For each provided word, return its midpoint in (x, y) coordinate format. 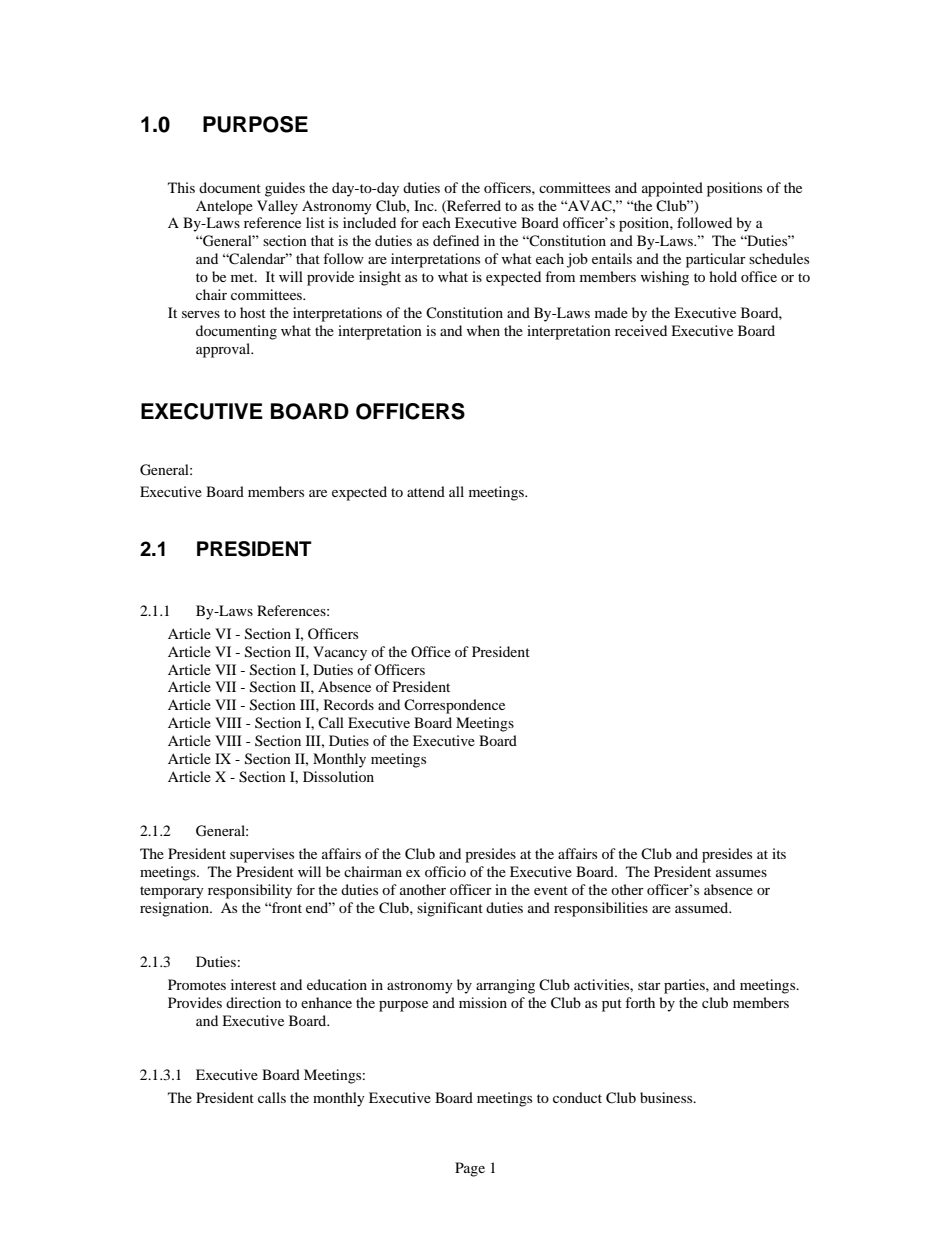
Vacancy (340, 653)
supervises (262, 855)
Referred (473, 206)
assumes (741, 873)
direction (253, 1002)
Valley (277, 207)
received (641, 330)
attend (426, 491)
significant (450, 909)
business (667, 1097)
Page (470, 1169)
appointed (672, 189)
